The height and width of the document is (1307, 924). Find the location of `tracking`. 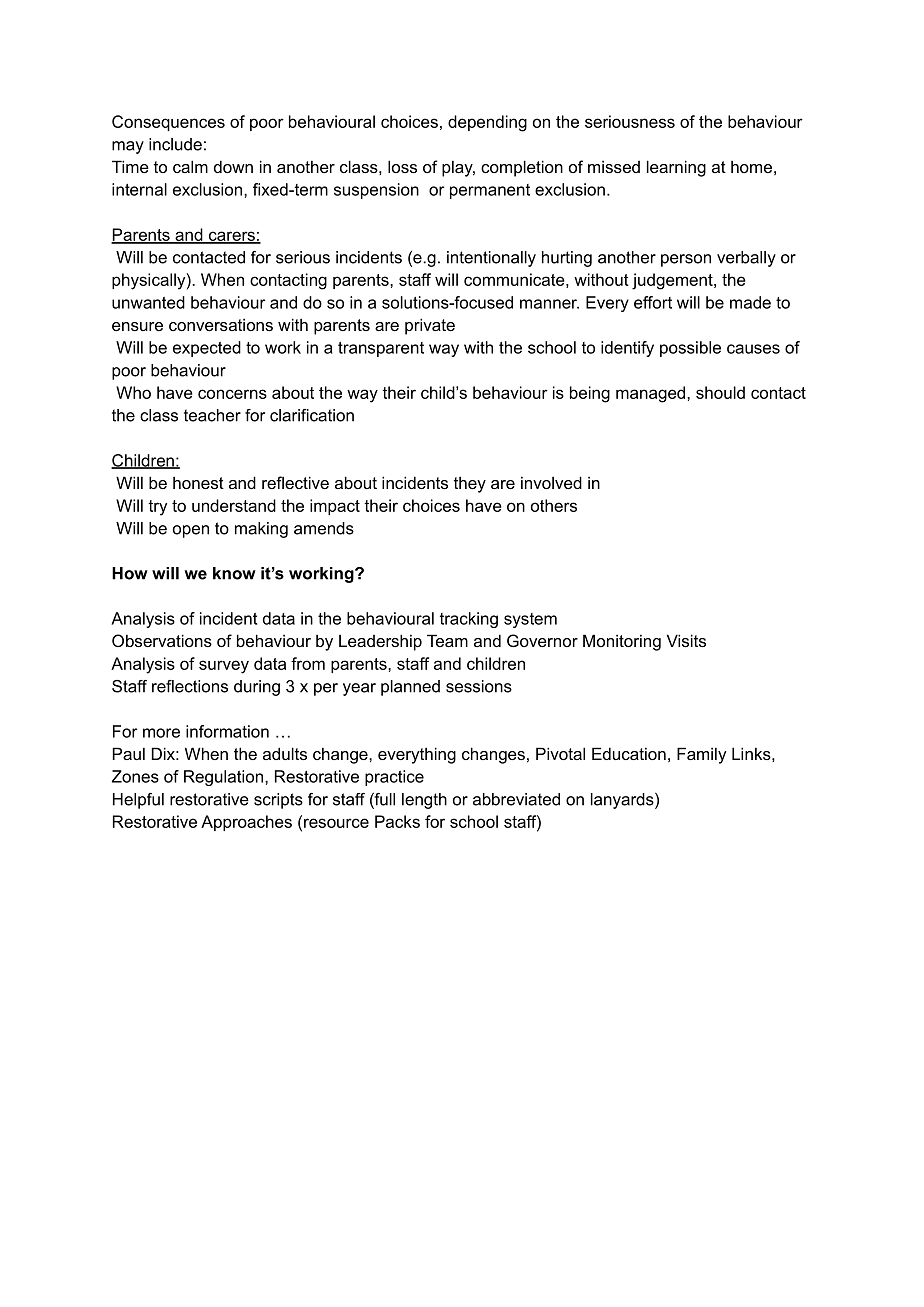

tracking is located at coordinates (469, 620).
